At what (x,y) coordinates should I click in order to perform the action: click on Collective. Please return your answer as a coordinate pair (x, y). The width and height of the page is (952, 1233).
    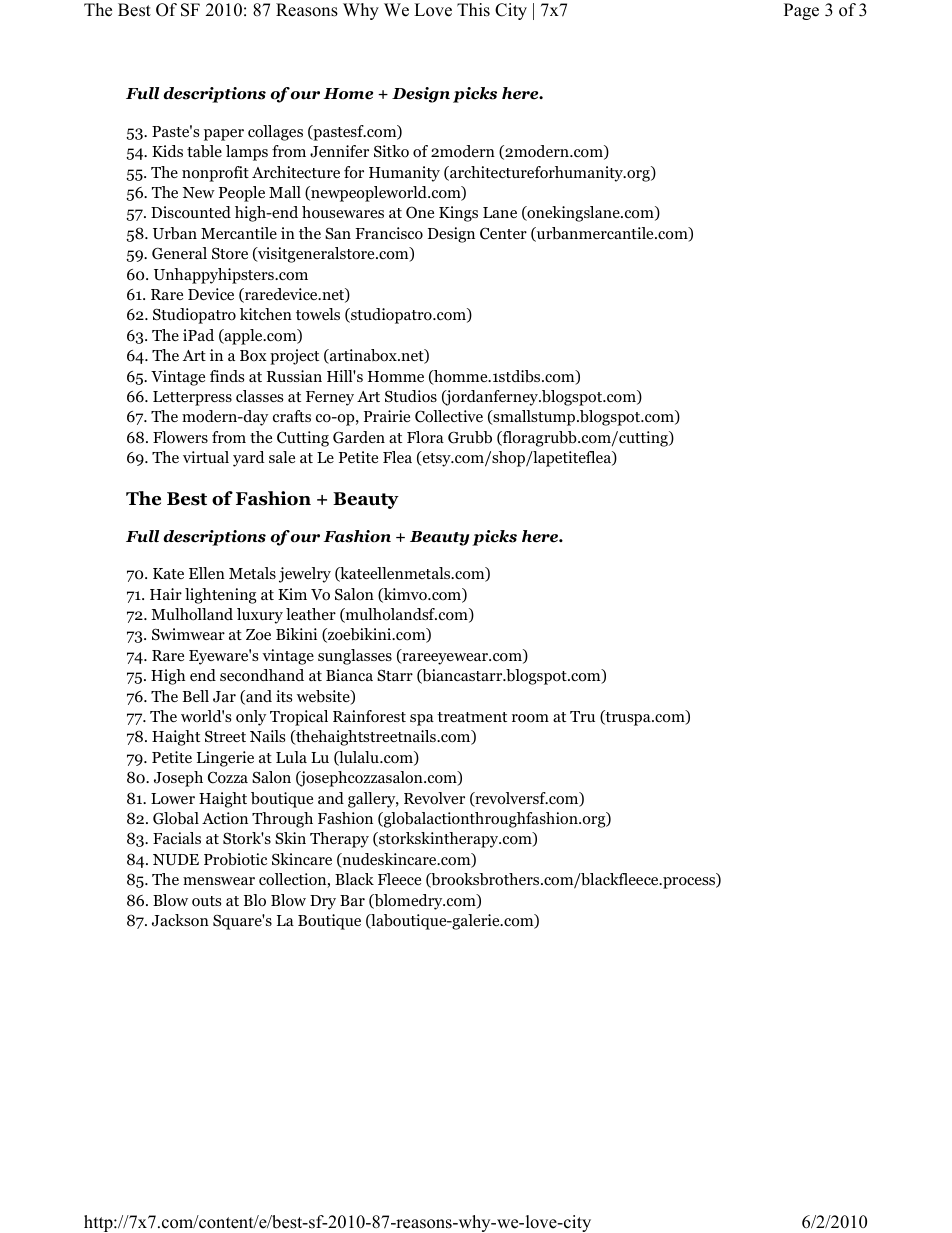
    Looking at the image, I should click on (449, 416).
